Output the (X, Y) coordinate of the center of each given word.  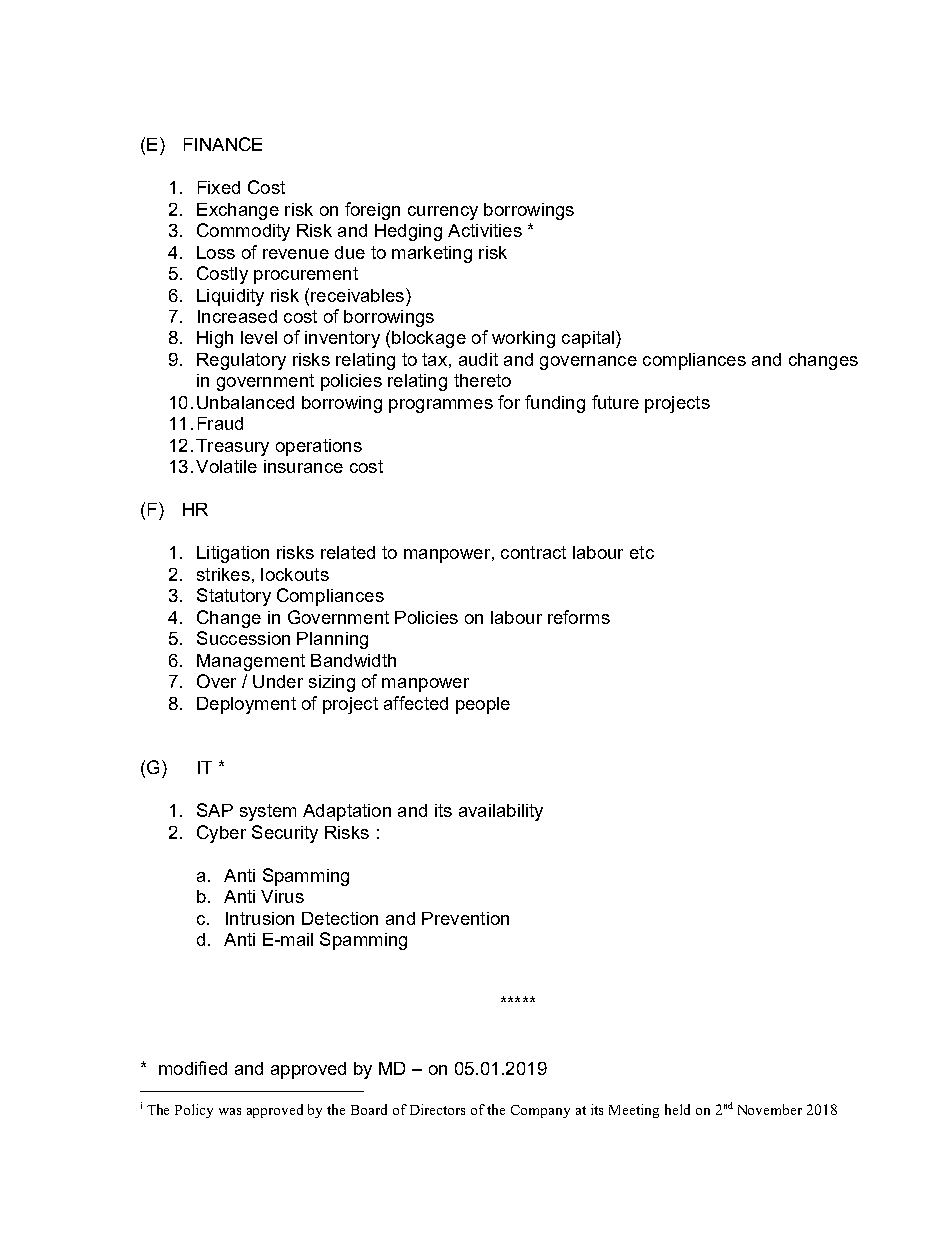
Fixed (219, 187)
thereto (482, 380)
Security (285, 834)
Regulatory (241, 361)
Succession (243, 638)
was (230, 1111)
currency (443, 213)
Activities (485, 230)
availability (501, 812)
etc (642, 552)
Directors (437, 1109)
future (615, 402)
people (483, 705)
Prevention (465, 918)
